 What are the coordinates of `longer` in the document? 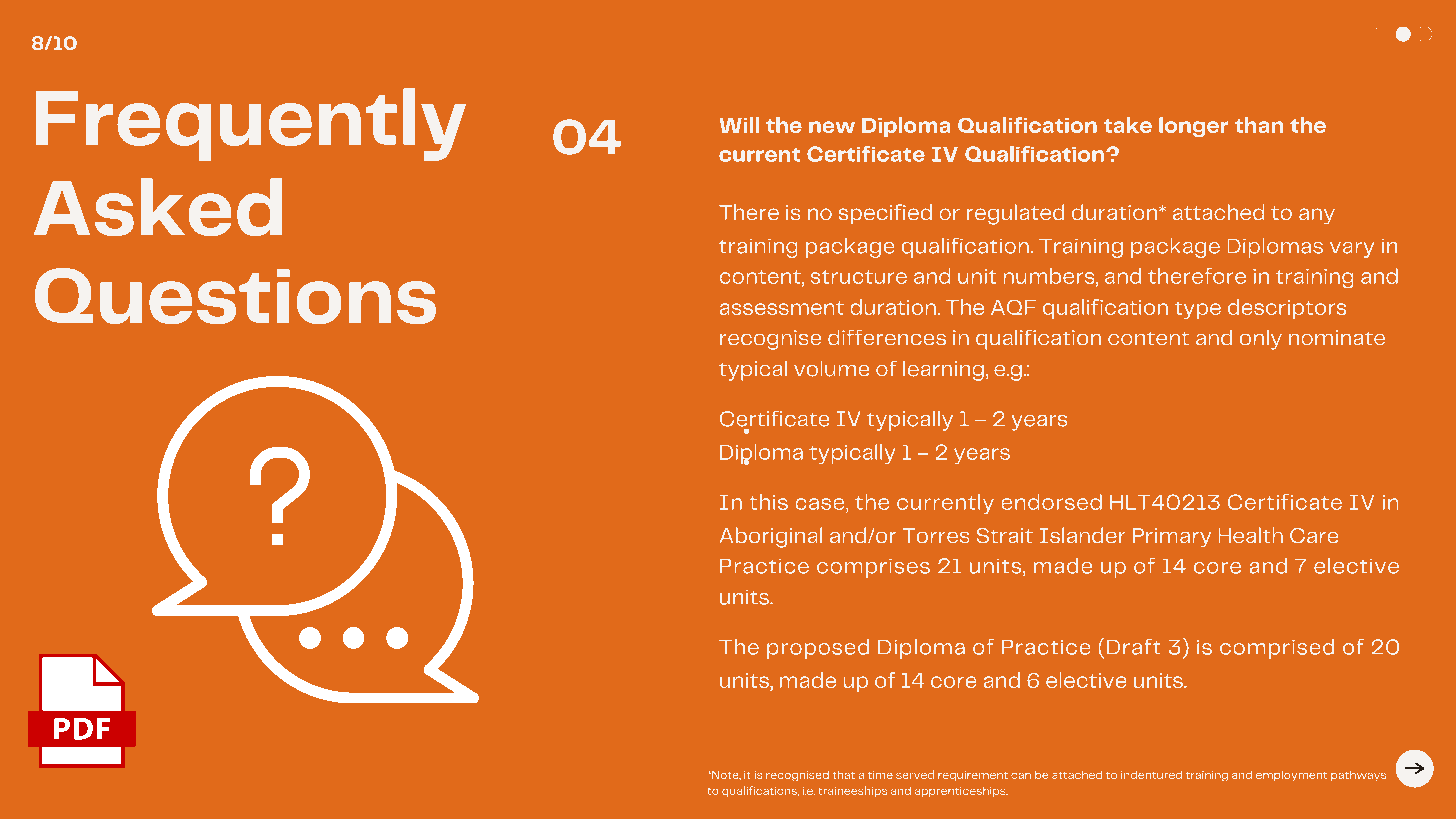 It's located at (1193, 127).
